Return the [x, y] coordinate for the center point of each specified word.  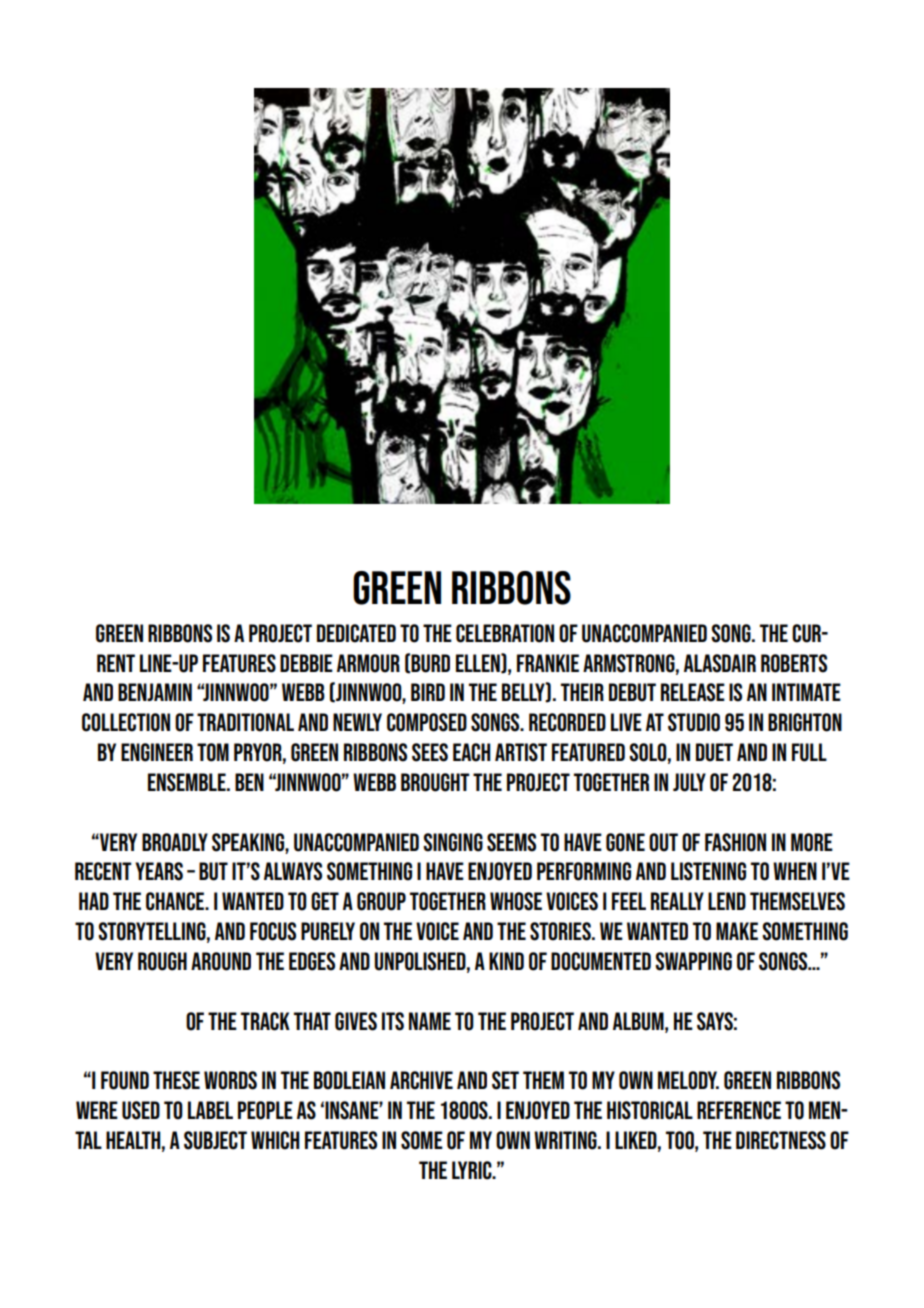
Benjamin [155, 692]
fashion [735, 842]
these [176, 1080]
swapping [693, 961]
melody [688, 1080]
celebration [505, 633]
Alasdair [720, 663]
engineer [157, 752]
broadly [175, 842]
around [221, 961]
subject [215, 1140]
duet [714, 752]
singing [453, 842]
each [471, 752]
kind [506, 961]
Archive [421, 1080]
